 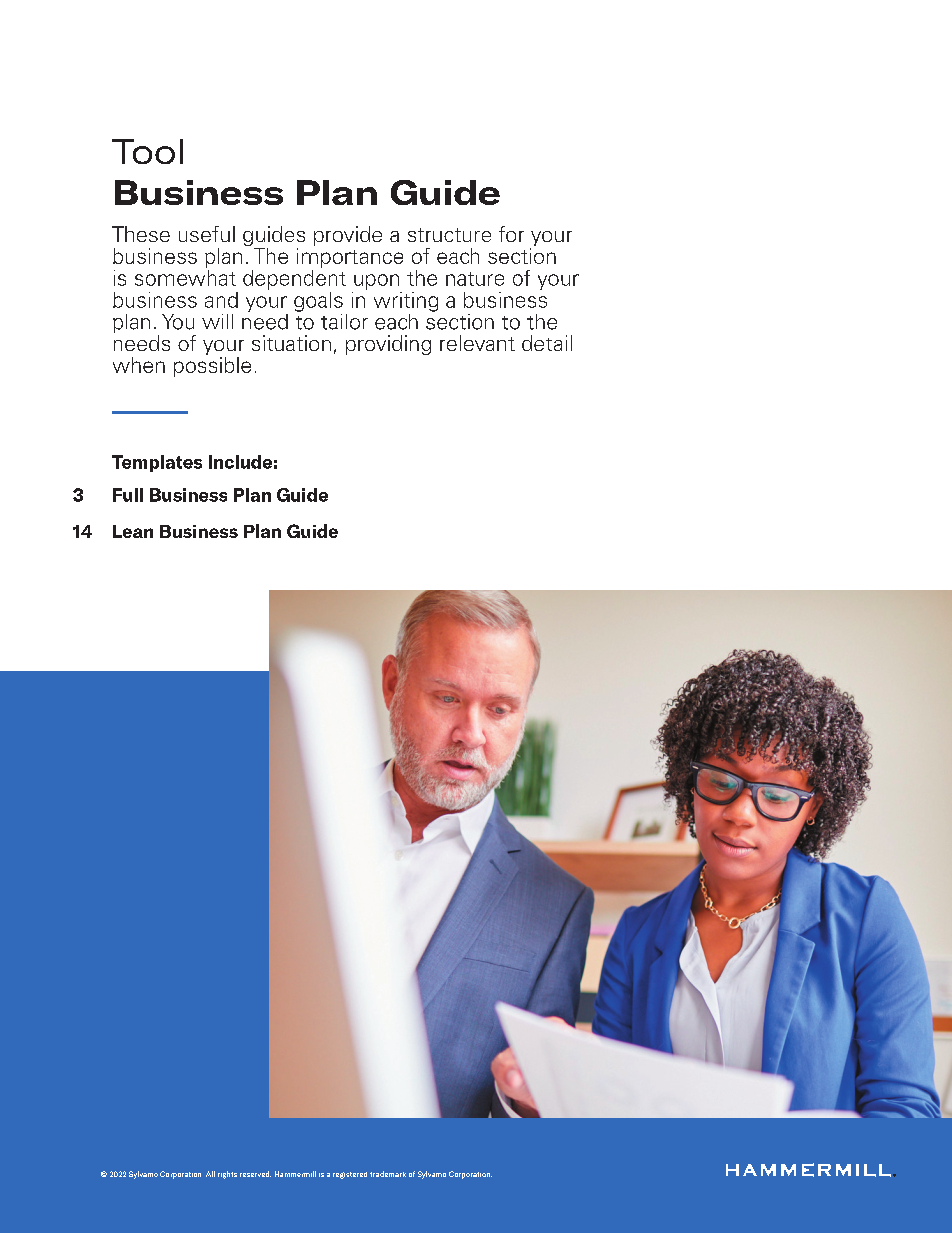 What do you see at coordinates (511, 234) in the image?
I see `for` at bounding box center [511, 234].
